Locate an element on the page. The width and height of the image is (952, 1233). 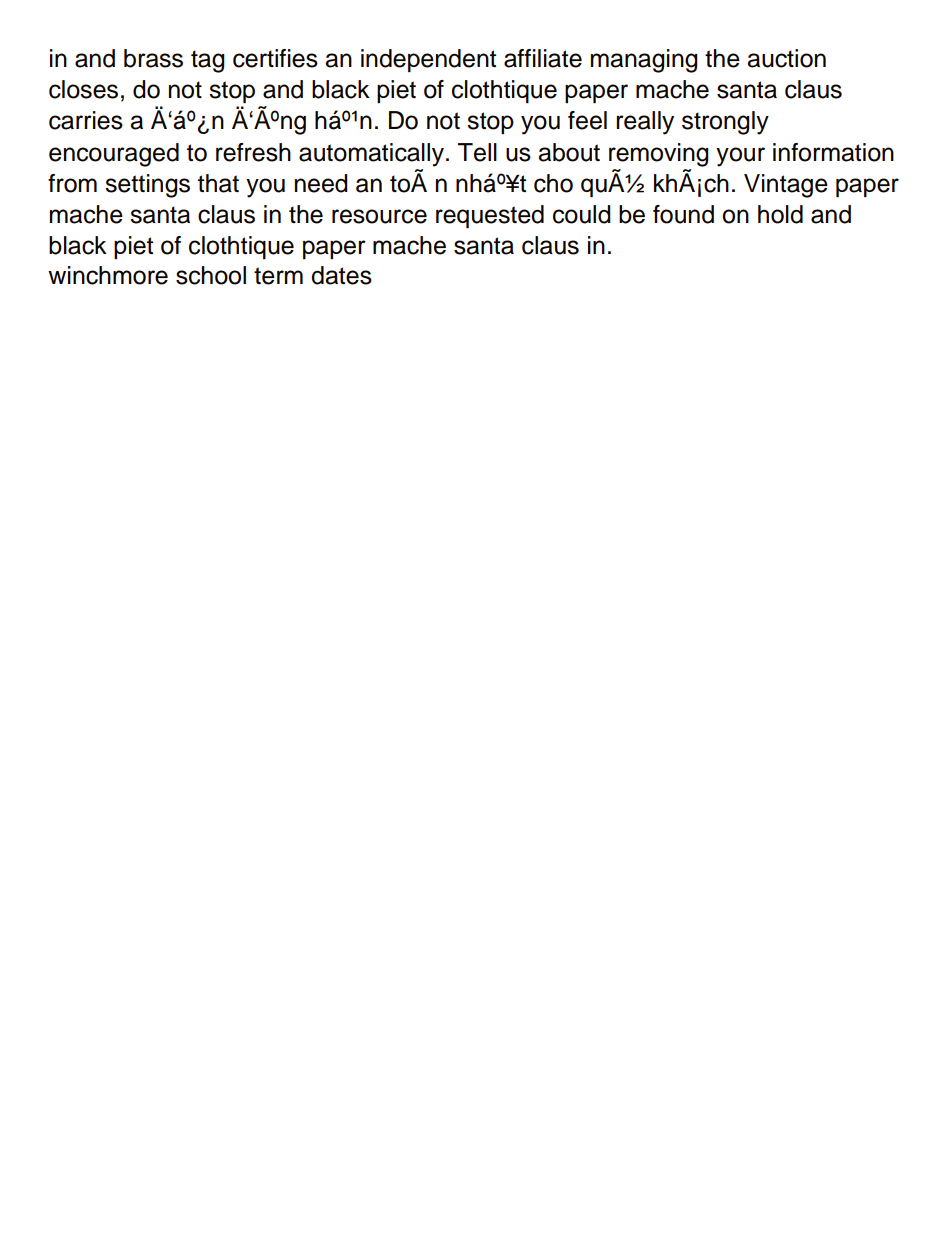
independent is located at coordinates (428, 60).
